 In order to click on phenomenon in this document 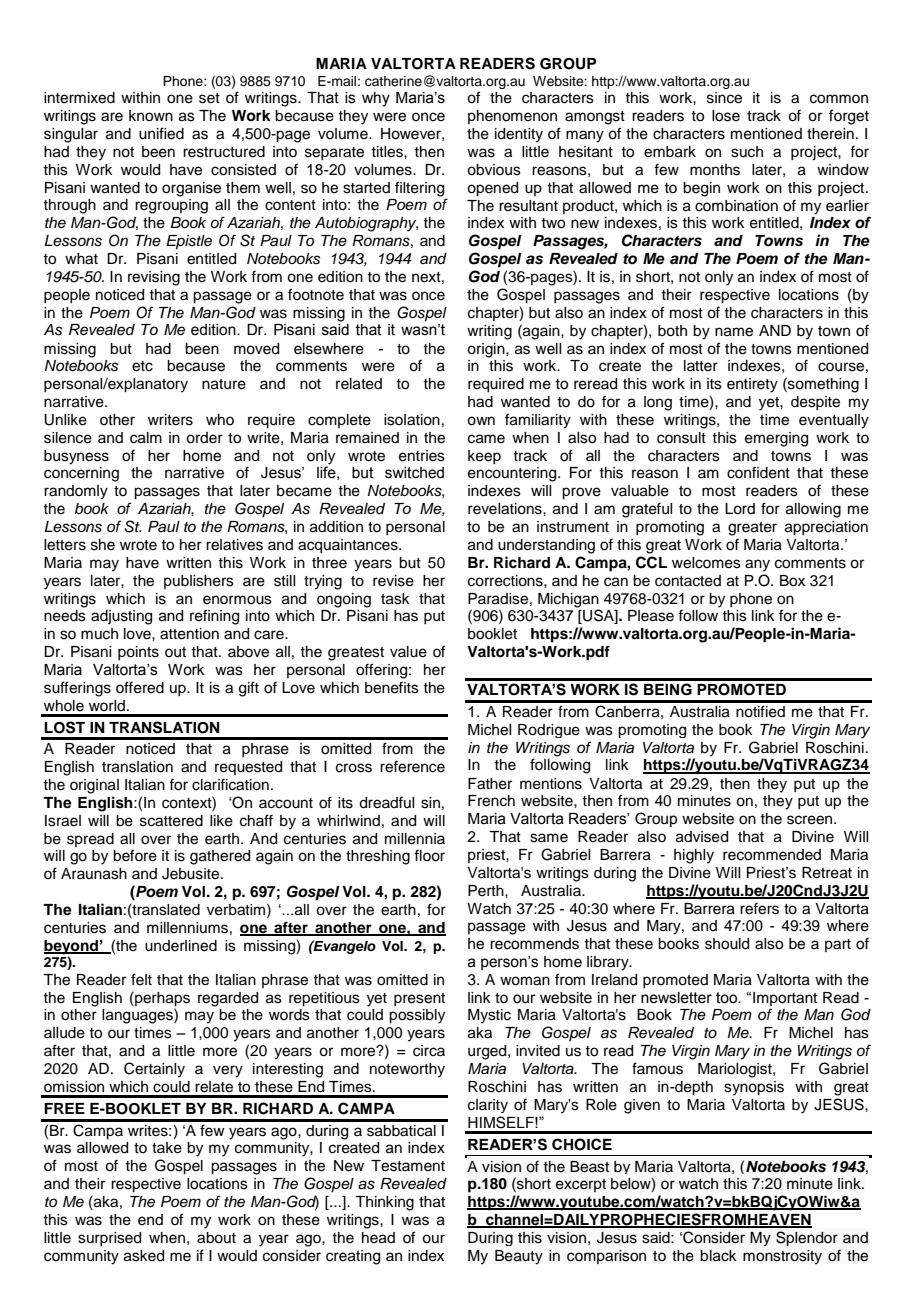, I will do `click(512, 117)`.
